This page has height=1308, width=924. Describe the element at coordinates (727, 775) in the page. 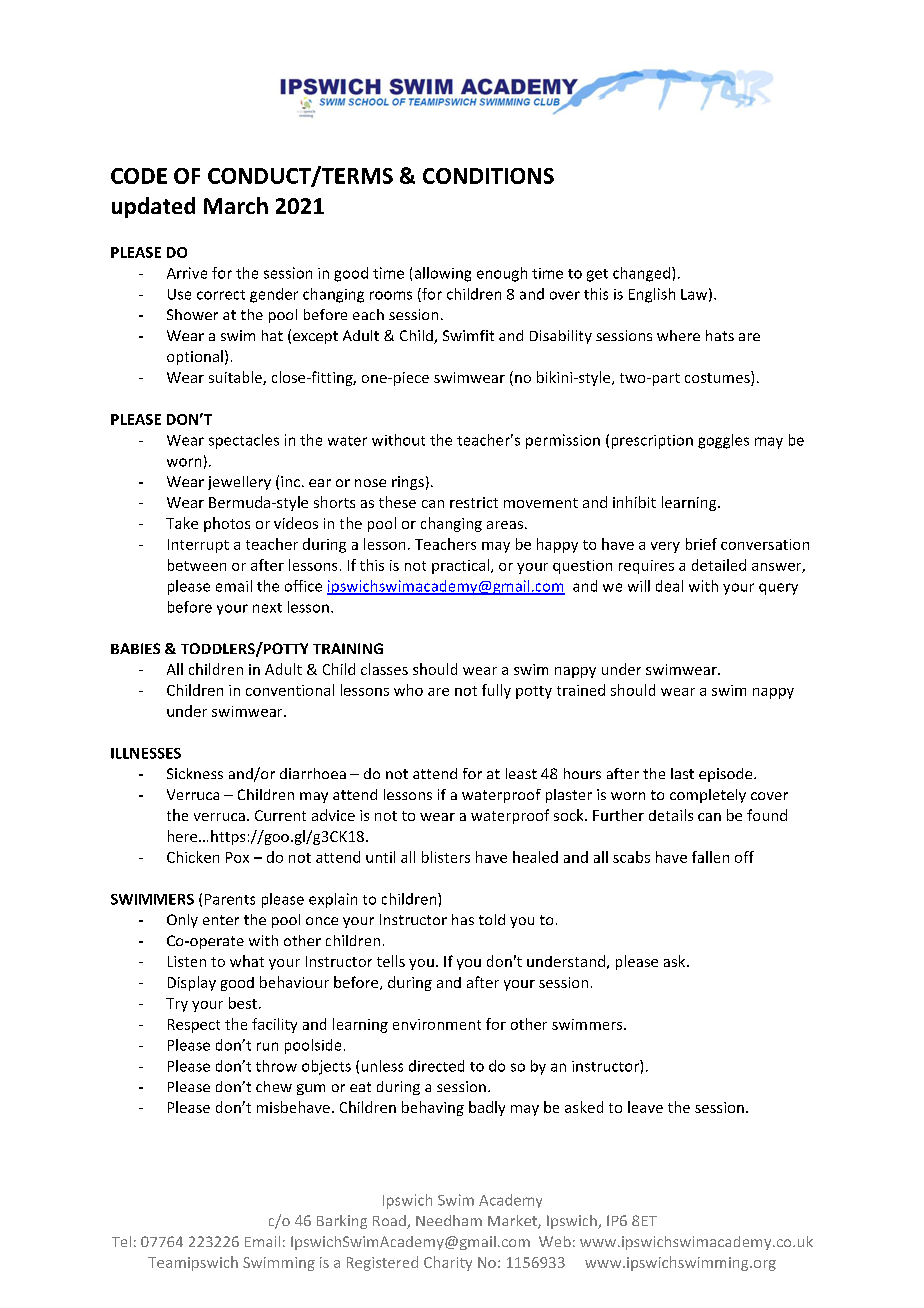

I see `episode` at that location.
